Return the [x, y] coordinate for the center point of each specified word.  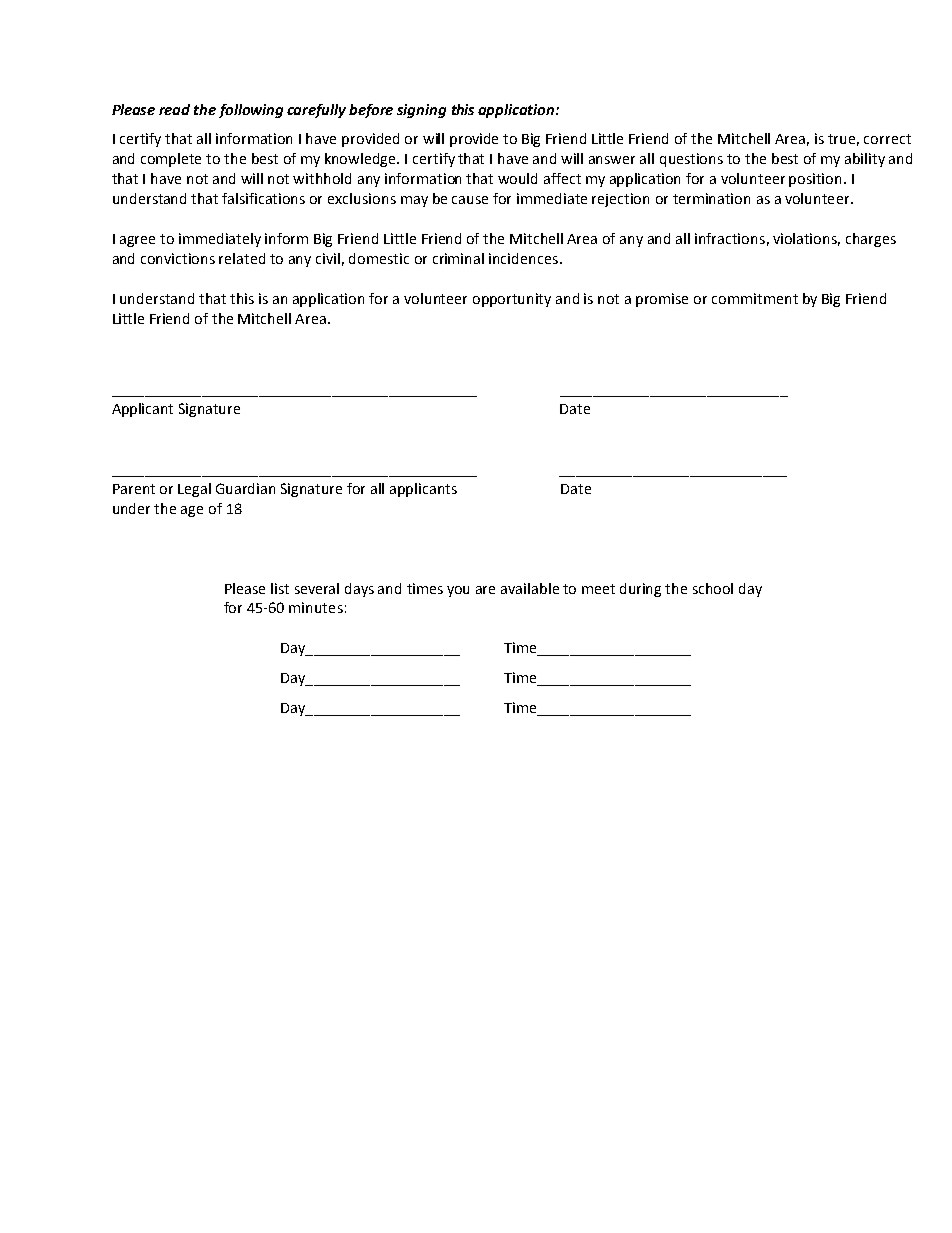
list [280, 588]
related [242, 258]
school [713, 588]
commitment [755, 298]
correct [887, 139]
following [251, 111]
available [530, 588]
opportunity [512, 300]
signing [421, 111]
